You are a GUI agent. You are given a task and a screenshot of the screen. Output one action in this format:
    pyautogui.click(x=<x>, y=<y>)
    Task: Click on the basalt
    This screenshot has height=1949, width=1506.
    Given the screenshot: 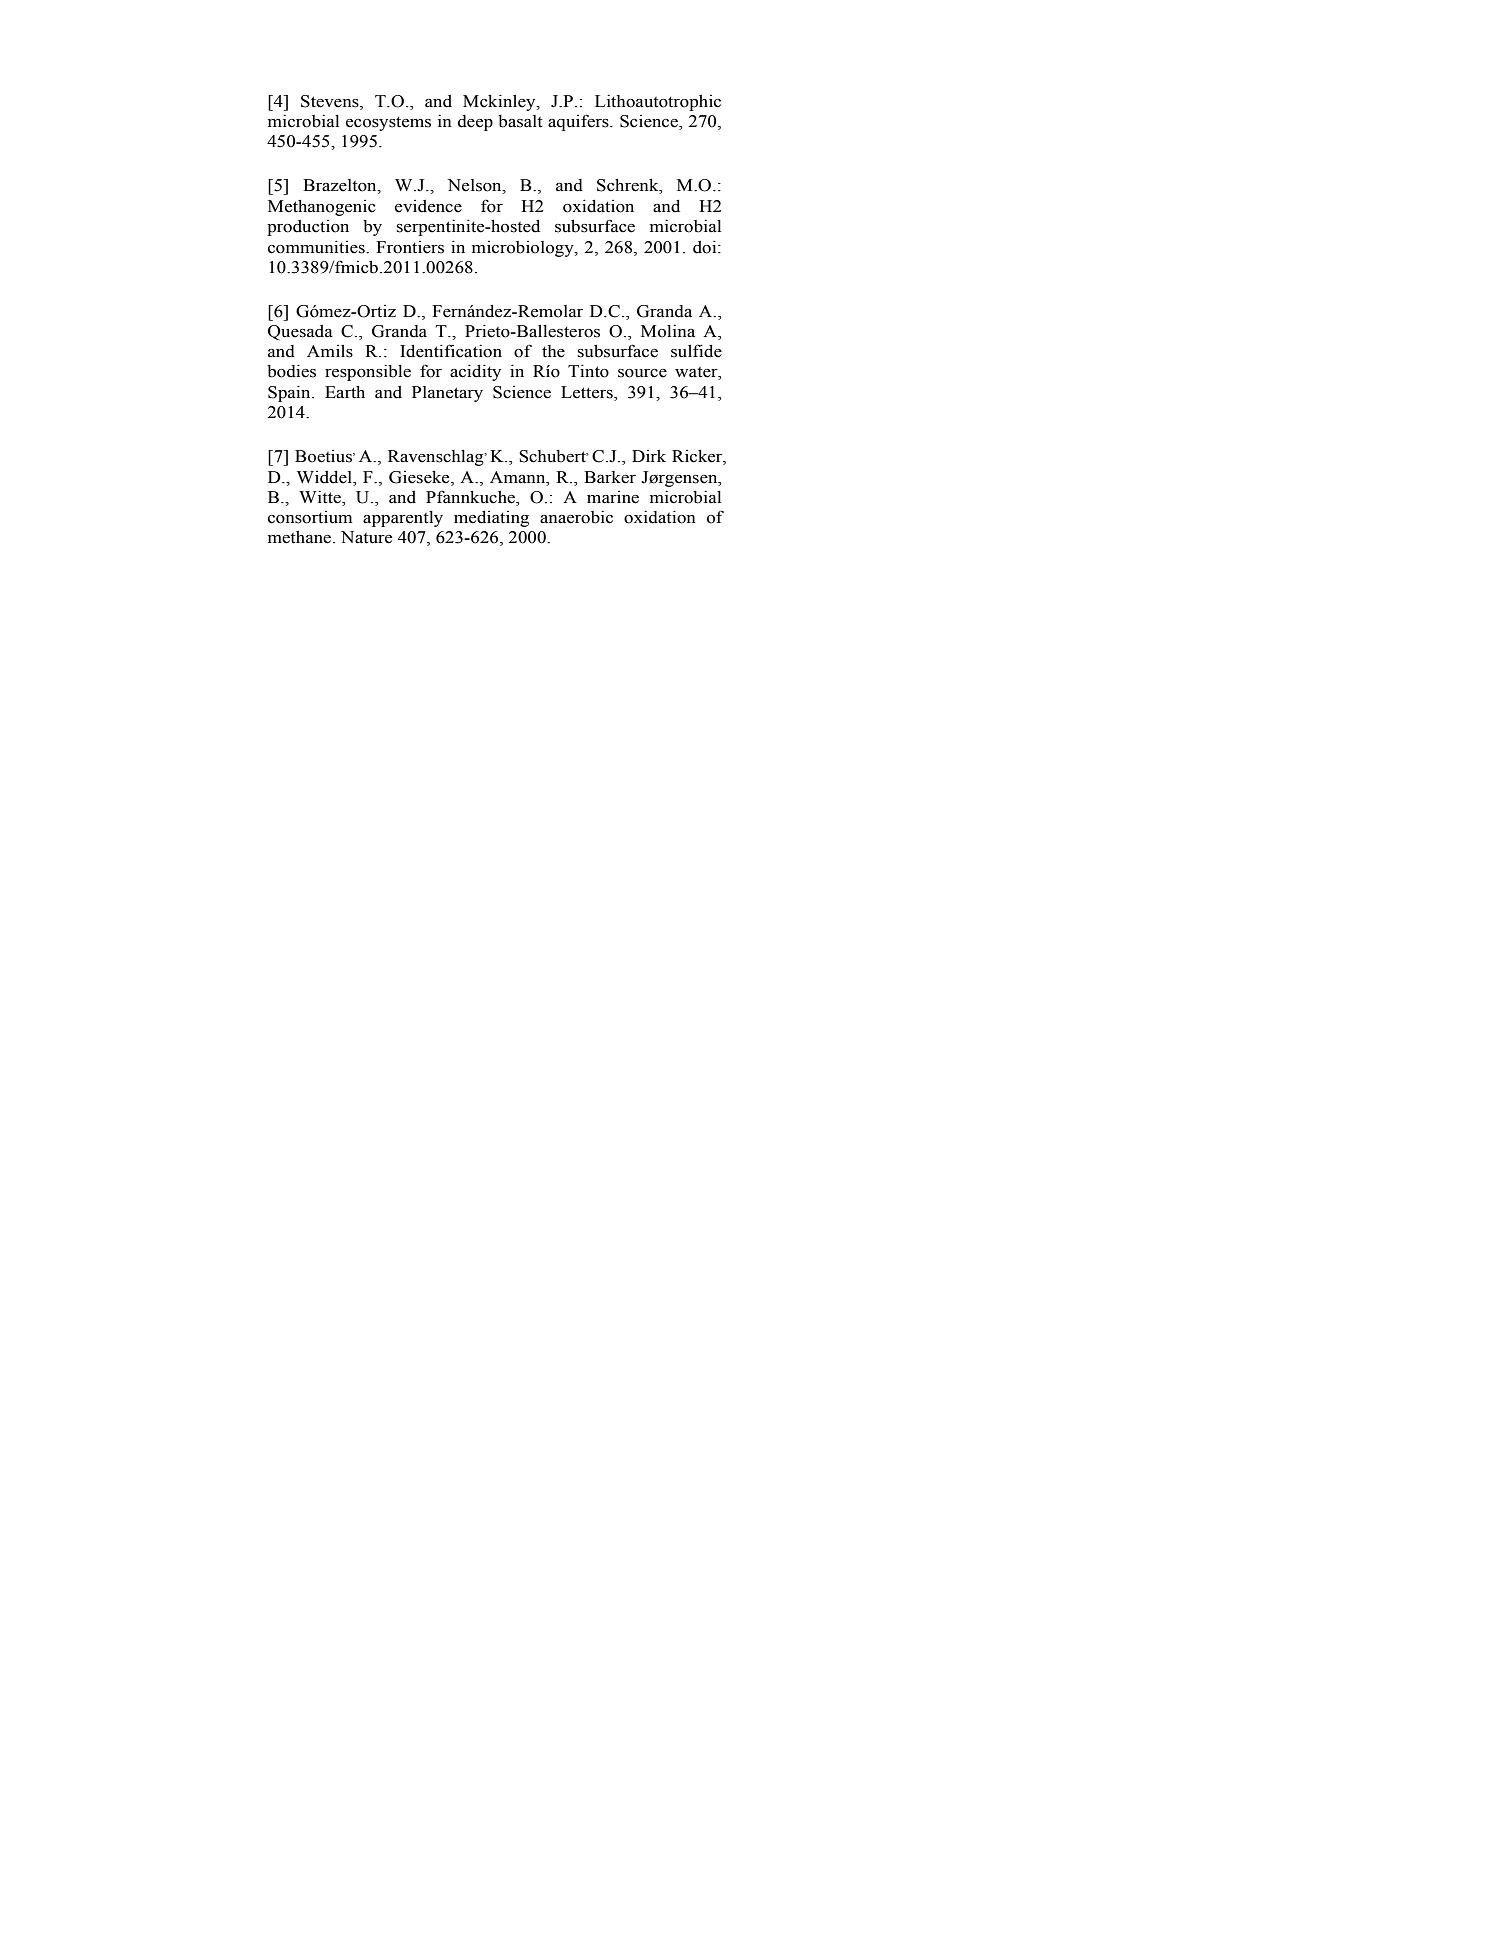 What is the action you would take?
    pyautogui.click(x=520, y=121)
